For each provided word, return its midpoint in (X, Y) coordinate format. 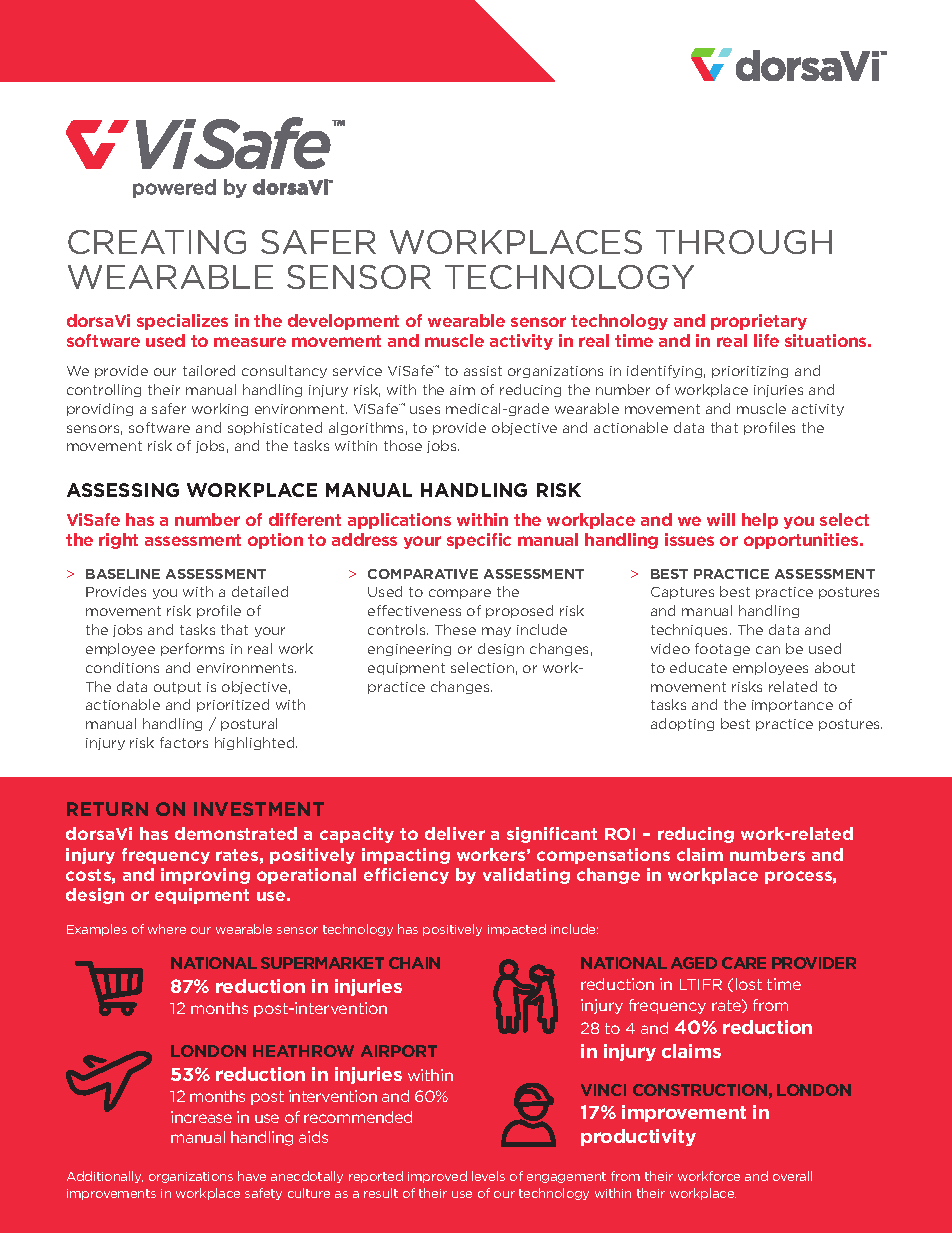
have (252, 1176)
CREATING (157, 242)
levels (488, 1176)
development (343, 322)
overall (792, 1176)
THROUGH (744, 242)
